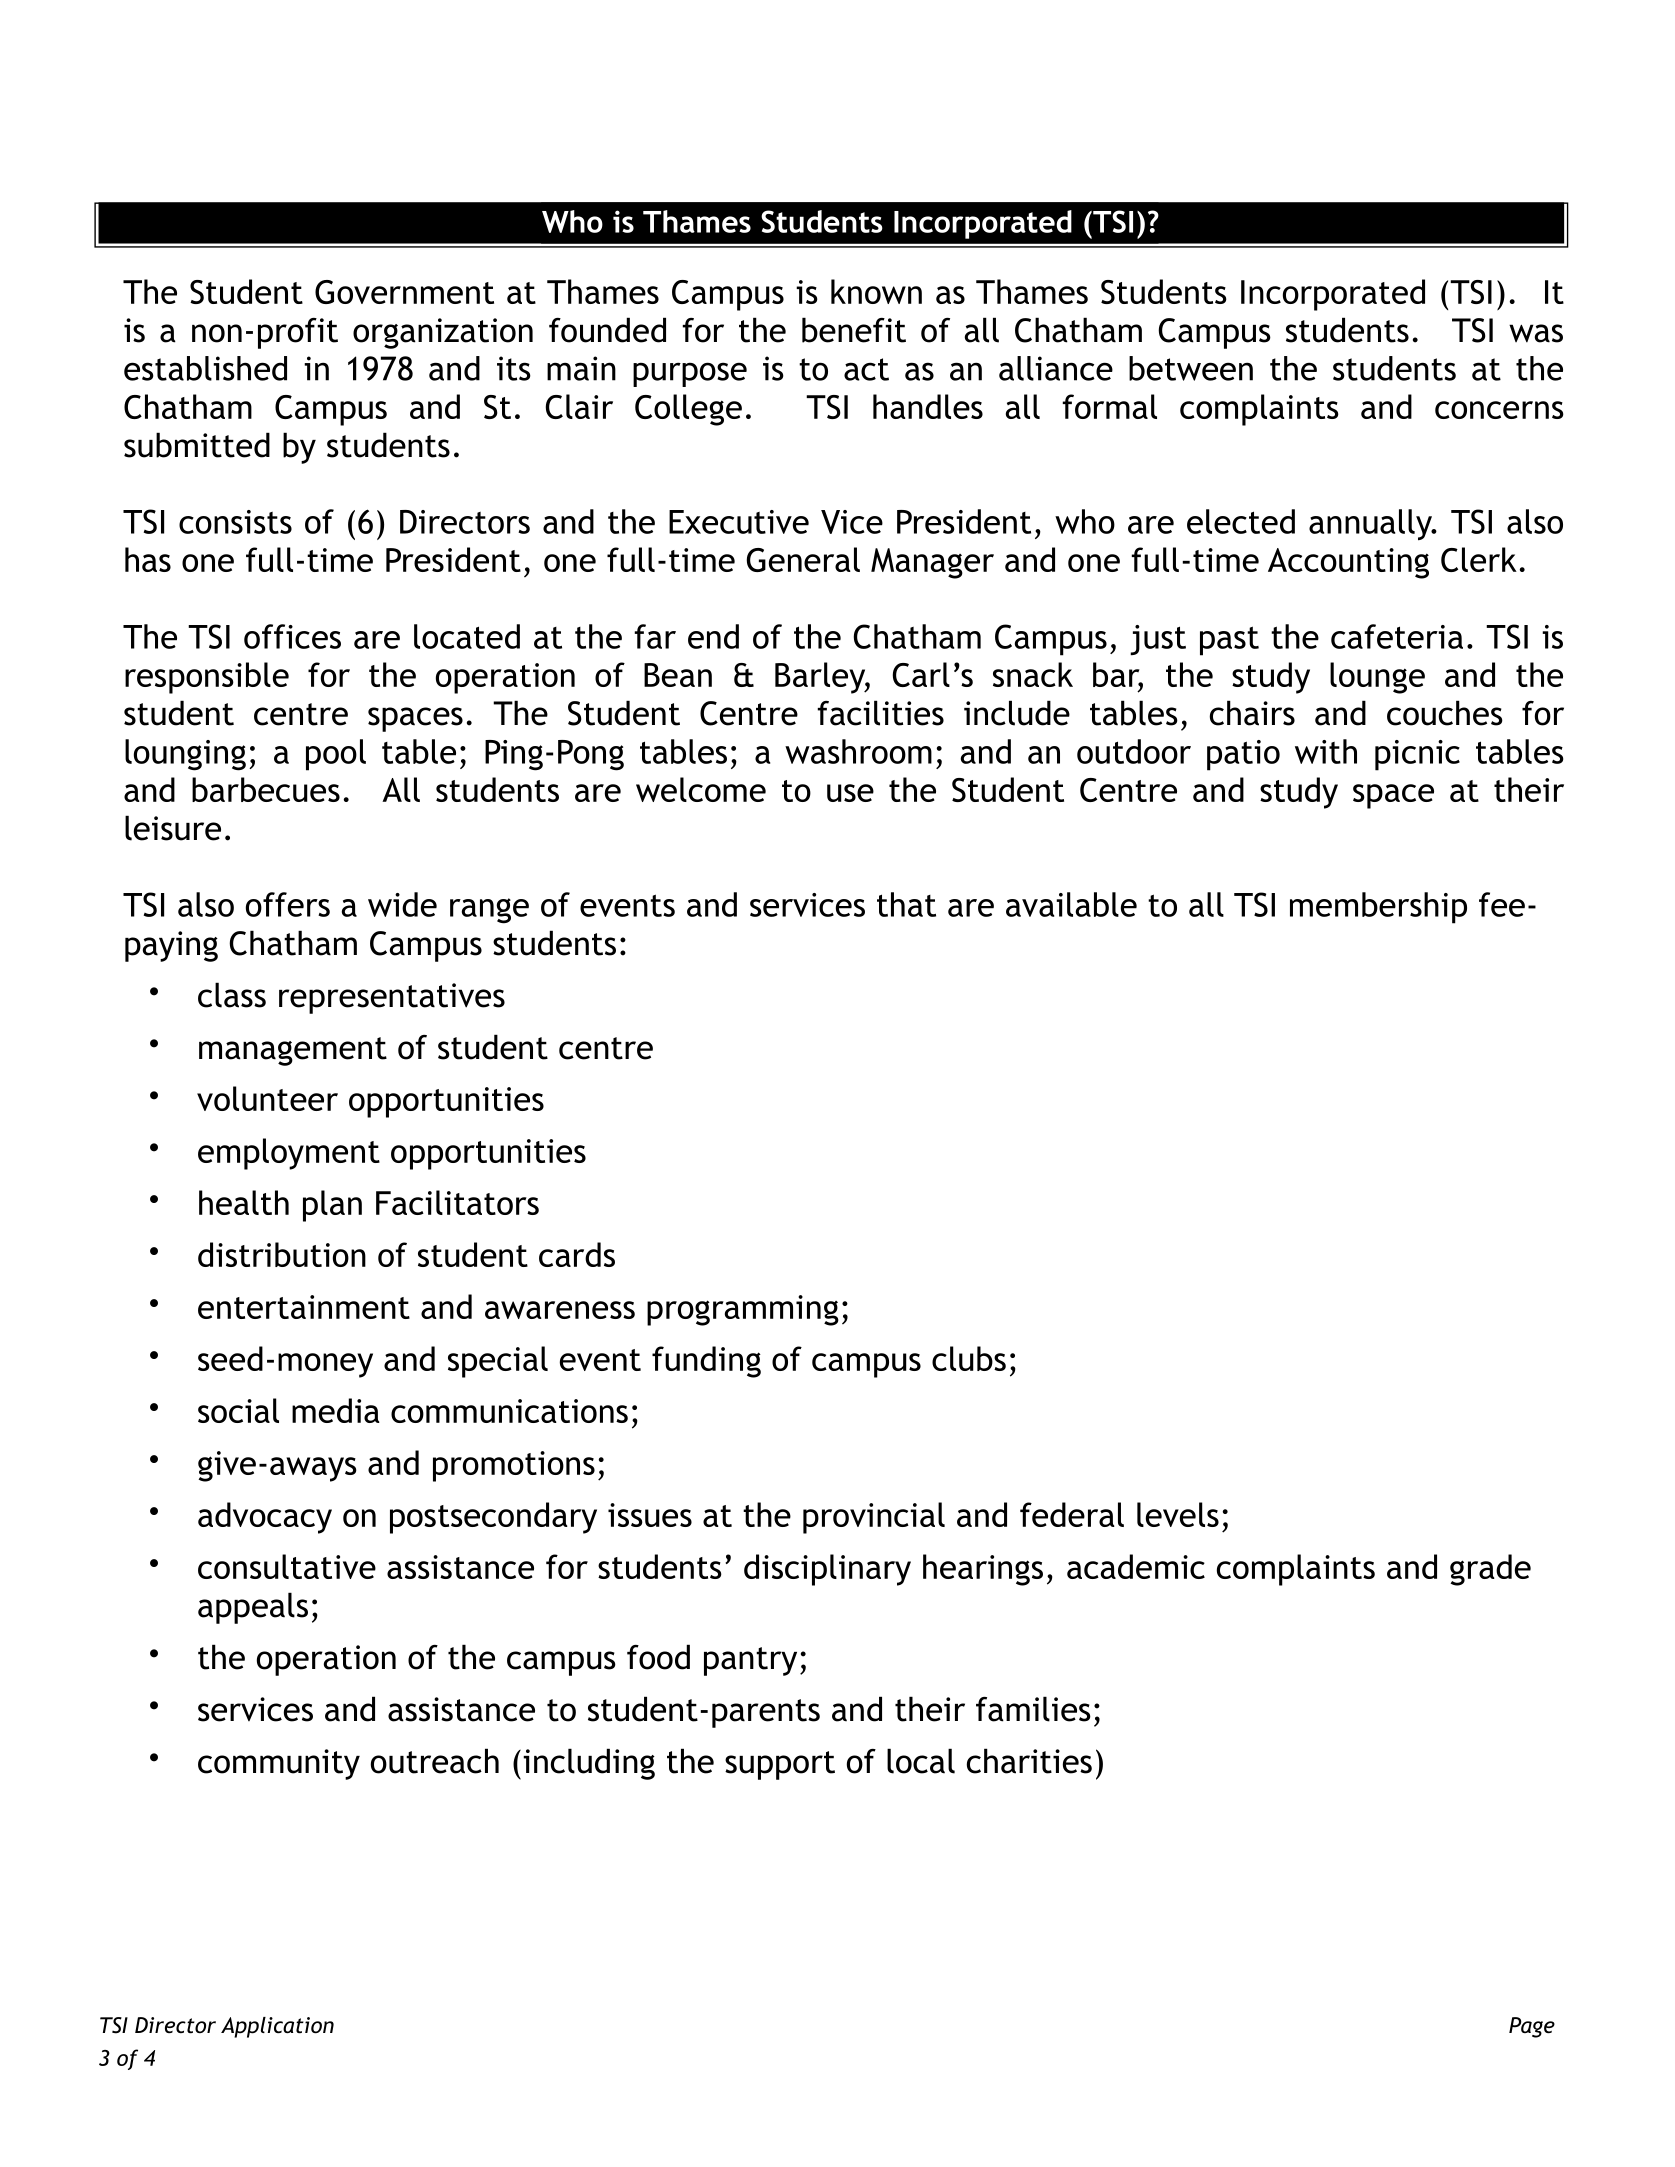 The width and height of the image is (1675, 2167). I want to click on benefit, so click(854, 330).
